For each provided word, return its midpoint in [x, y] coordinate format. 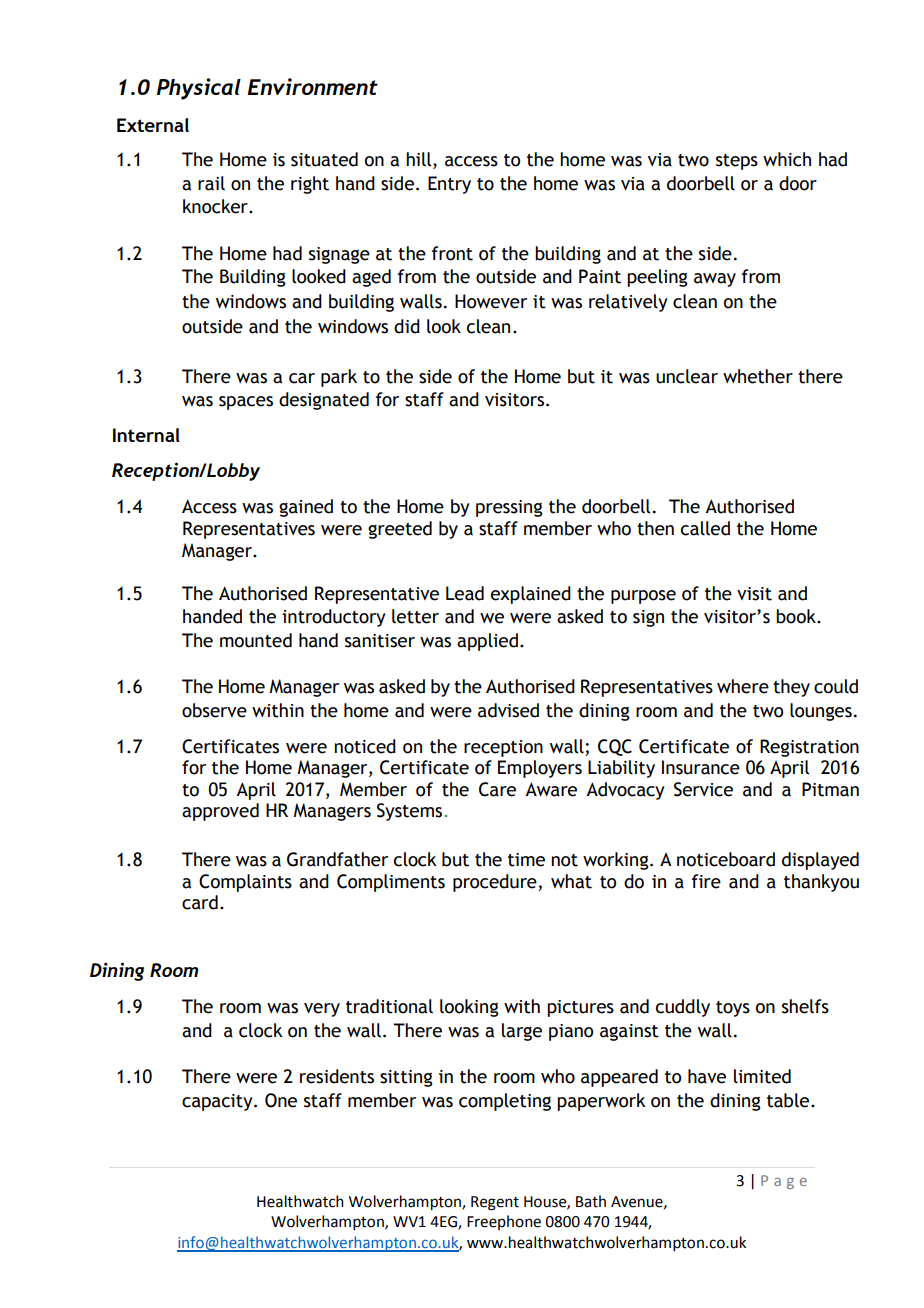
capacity [218, 1102]
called [705, 528]
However [491, 301]
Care [497, 789]
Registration [809, 748]
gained [306, 508]
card [200, 902]
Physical [199, 89]
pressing [509, 508]
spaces [246, 403]
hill [420, 160]
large [522, 1032]
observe [214, 710]
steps [737, 162]
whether [758, 376]
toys [733, 1009]
